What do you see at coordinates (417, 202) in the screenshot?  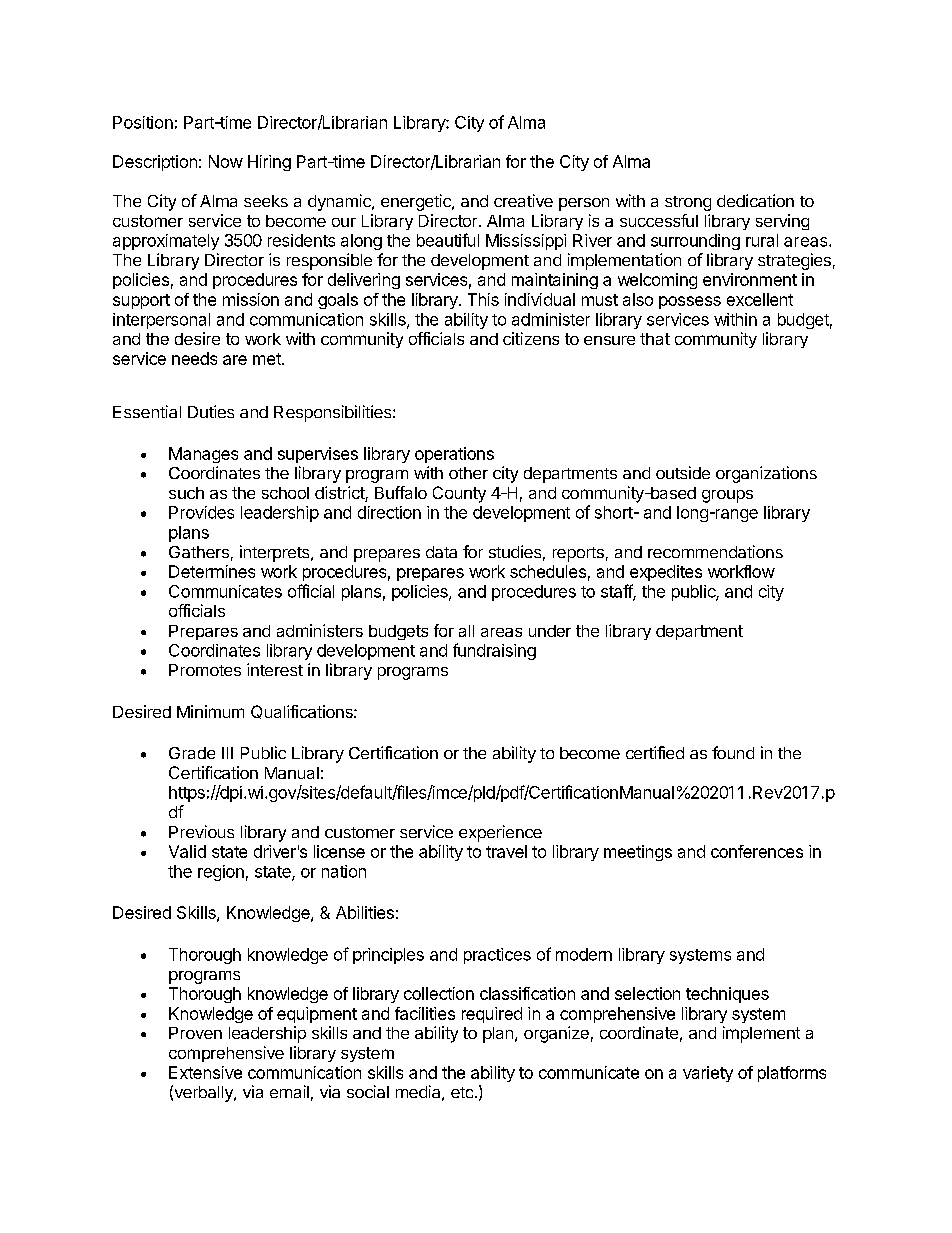 I see `energetic` at bounding box center [417, 202].
